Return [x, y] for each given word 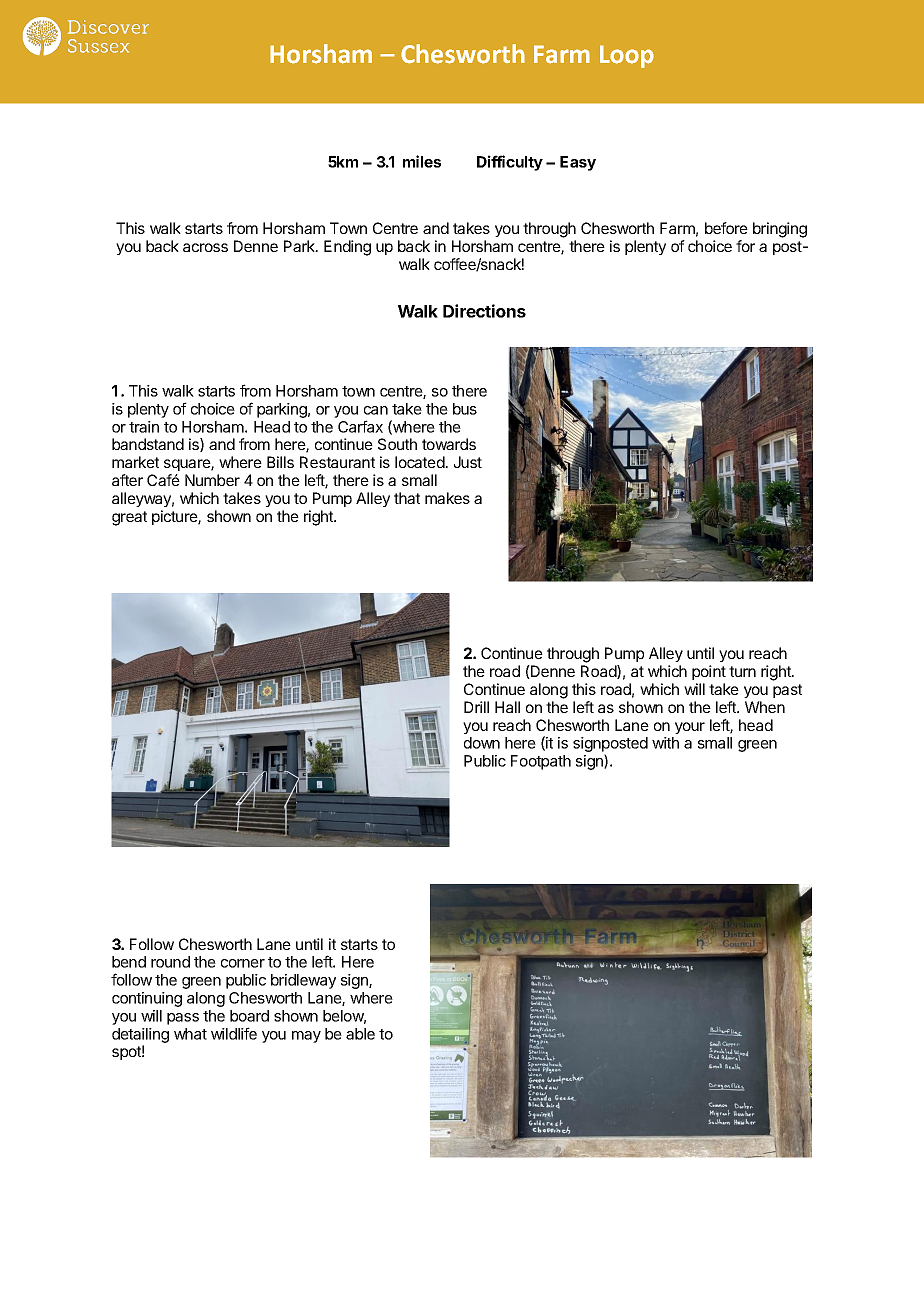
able [360, 1034]
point [709, 672]
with [665, 743]
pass [183, 1019]
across [205, 247]
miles [422, 161]
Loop [627, 56]
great [129, 518]
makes [447, 498]
